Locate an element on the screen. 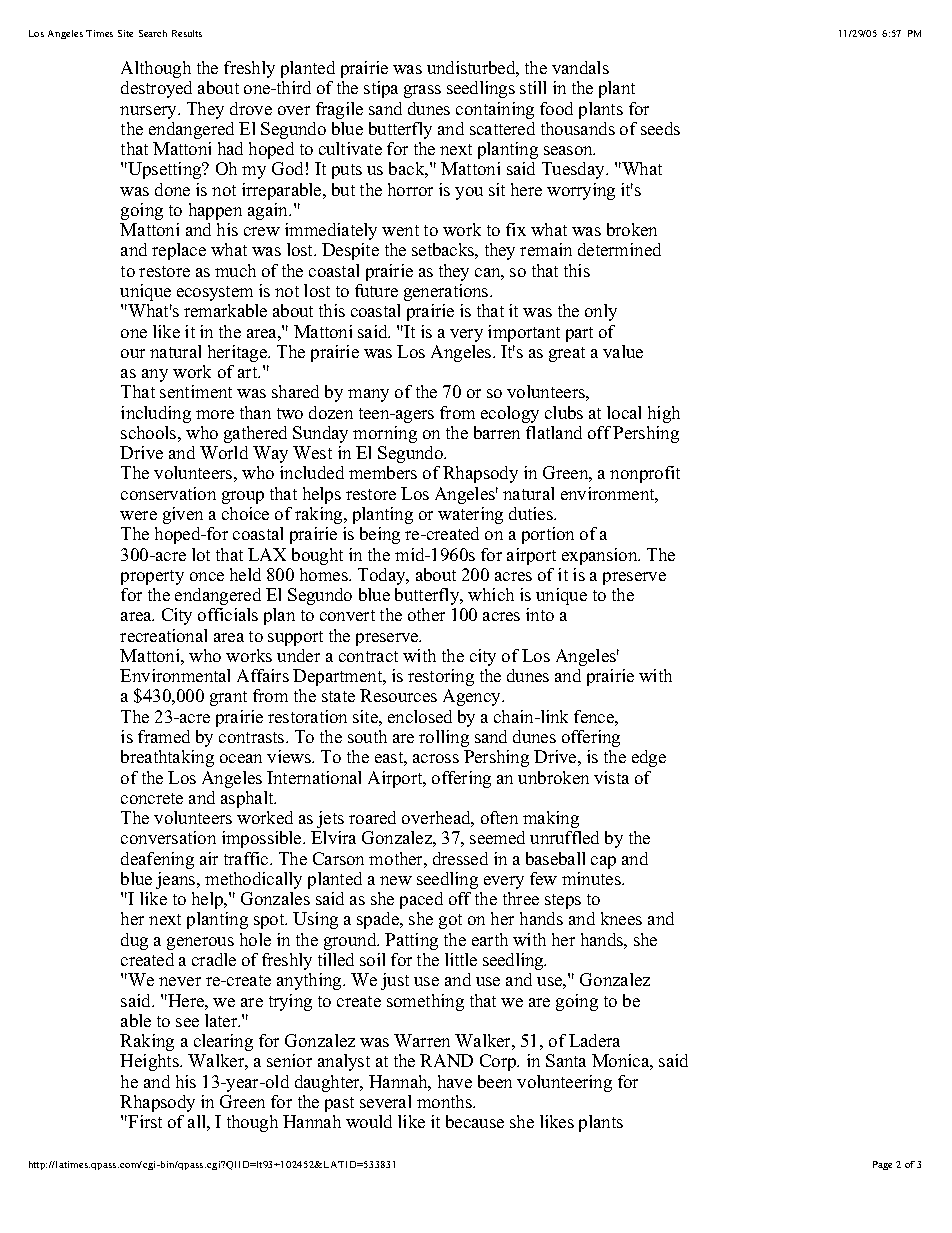 The image size is (952, 1233). which is located at coordinates (491, 594).
